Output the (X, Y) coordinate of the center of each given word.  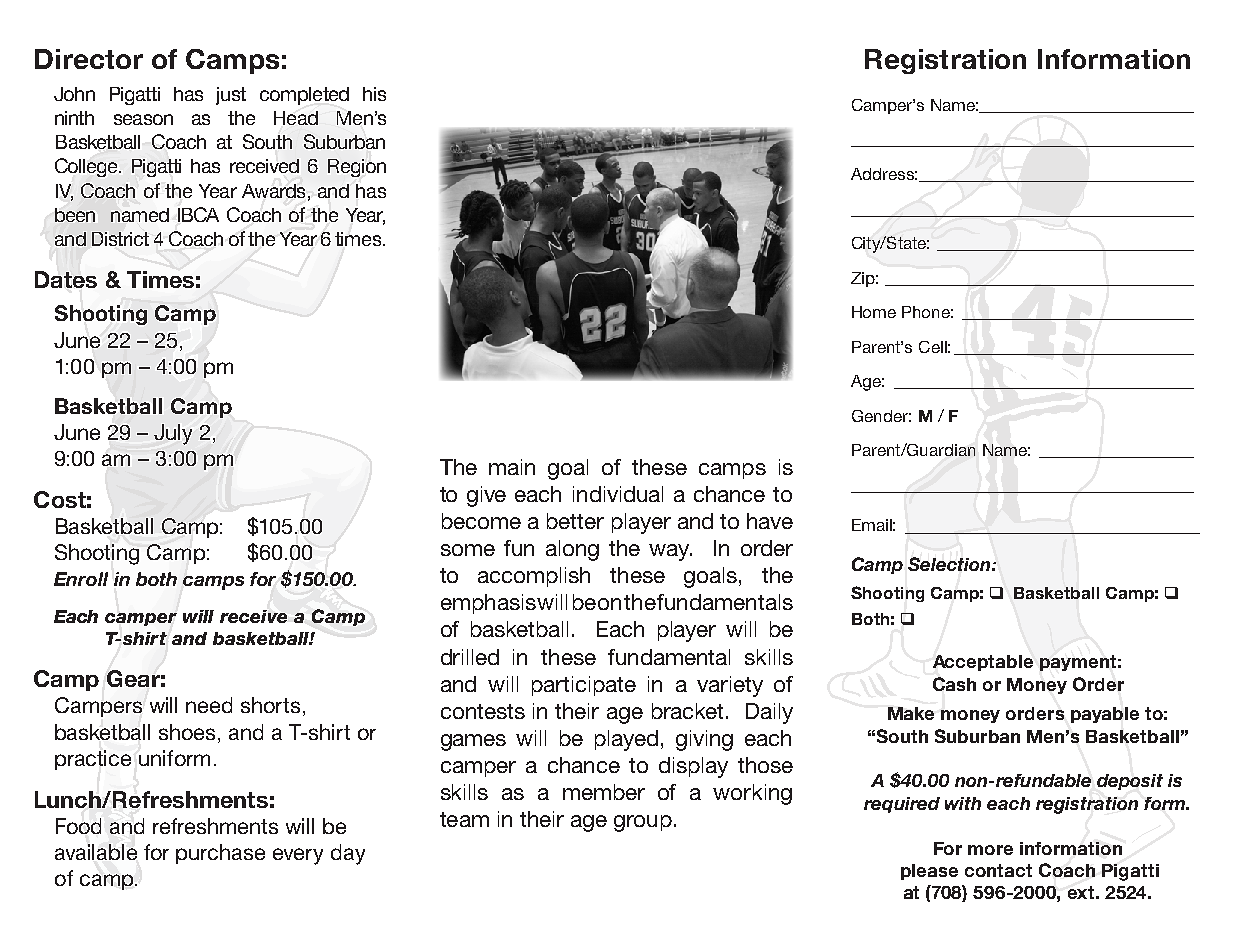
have (770, 521)
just (231, 96)
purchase (220, 854)
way (670, 552)
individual (618, 494)
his (374, 94)
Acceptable (983, 663)
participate (584, 686)
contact (998, 870)
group (643, 823)
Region (357, 168)
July (173, 434)
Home (874, 312)
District (120, 239)
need (209, 705)
